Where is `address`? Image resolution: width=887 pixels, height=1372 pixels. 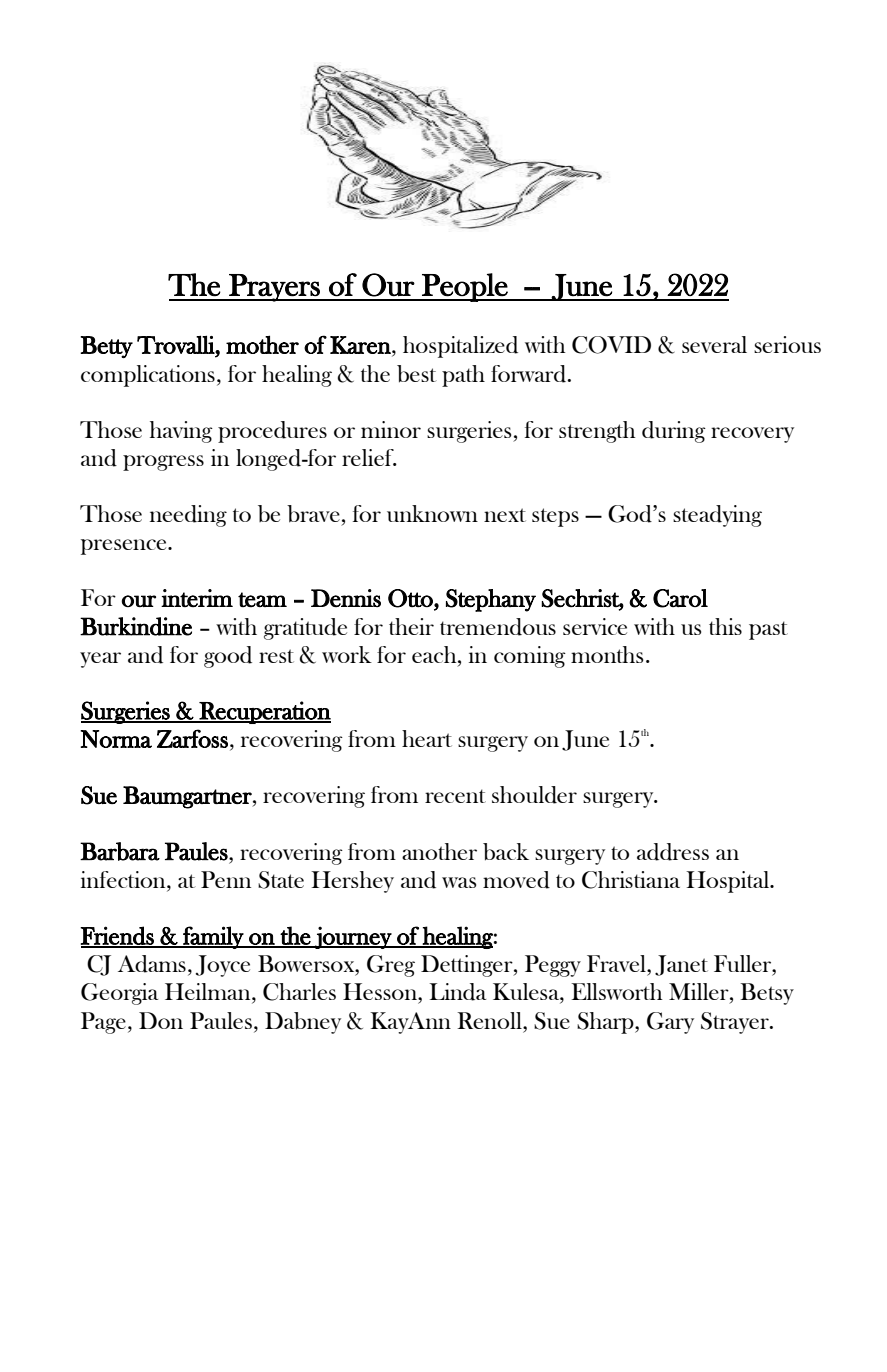
address is located at coordinates (673, 852).
